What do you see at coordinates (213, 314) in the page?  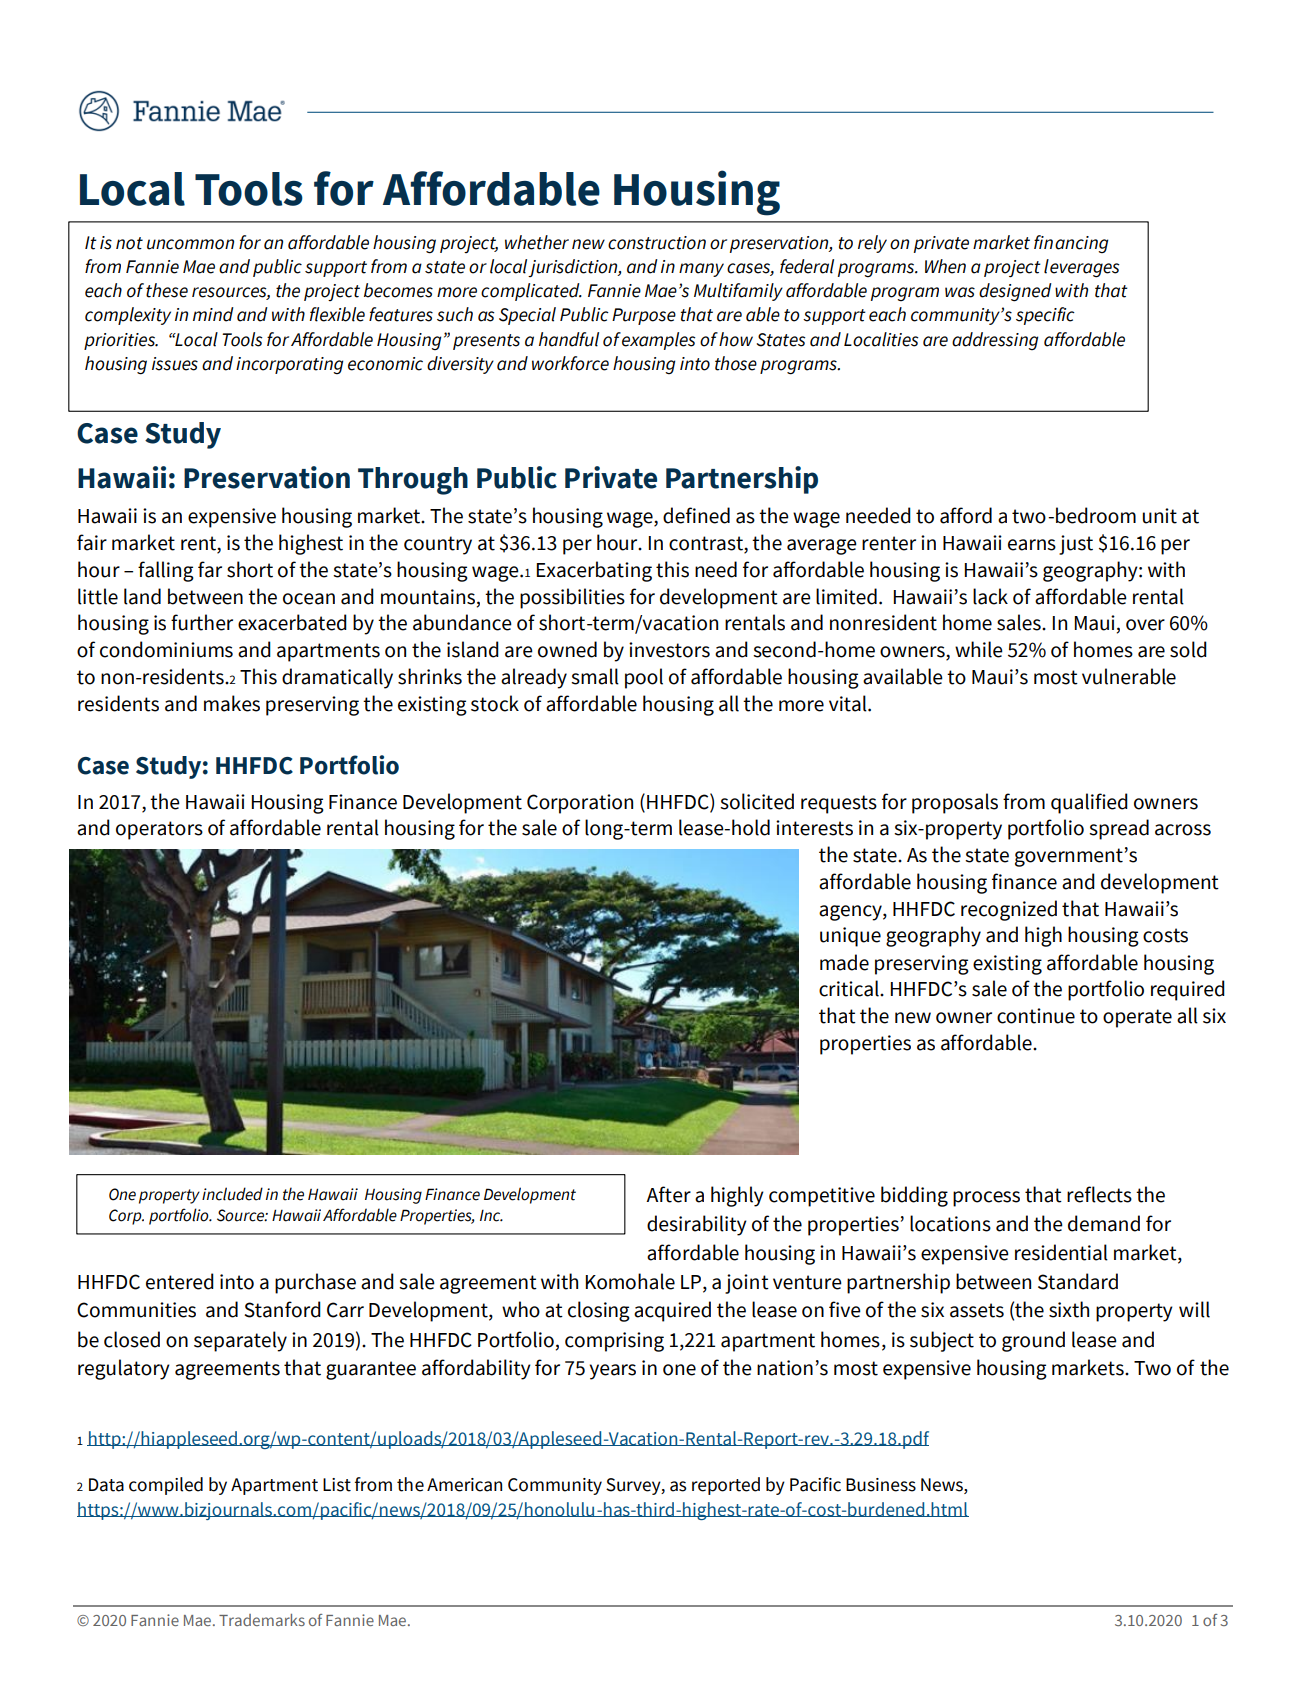 I see `mind` at bounding box center [213, 314].
